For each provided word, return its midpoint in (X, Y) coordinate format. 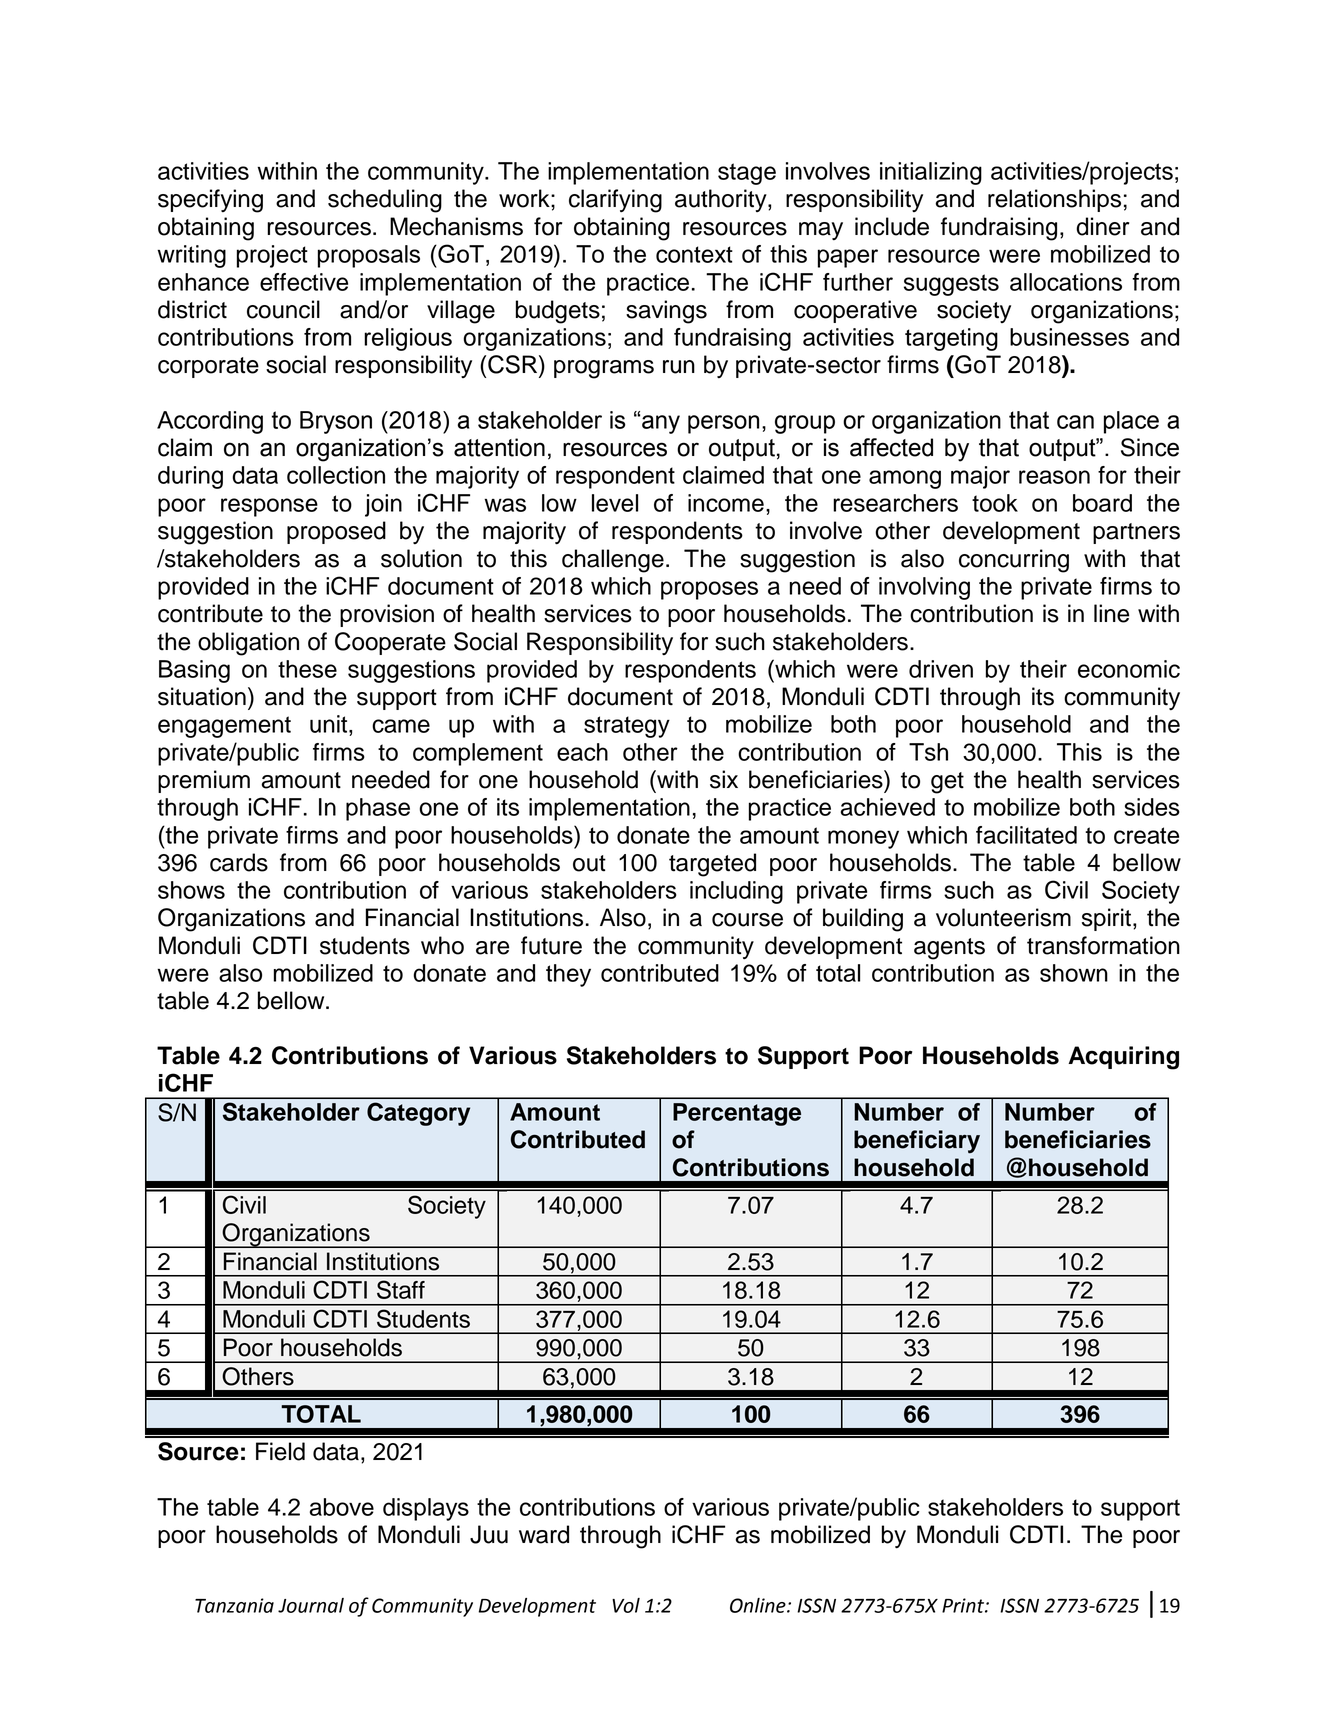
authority (722, 200)
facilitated (1026, 835)
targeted (712, 865)
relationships (1054, 200)
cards (239, 862)
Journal (311, 1605)
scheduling (385, 201)
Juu (489, 1534)
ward (544, 1534)
